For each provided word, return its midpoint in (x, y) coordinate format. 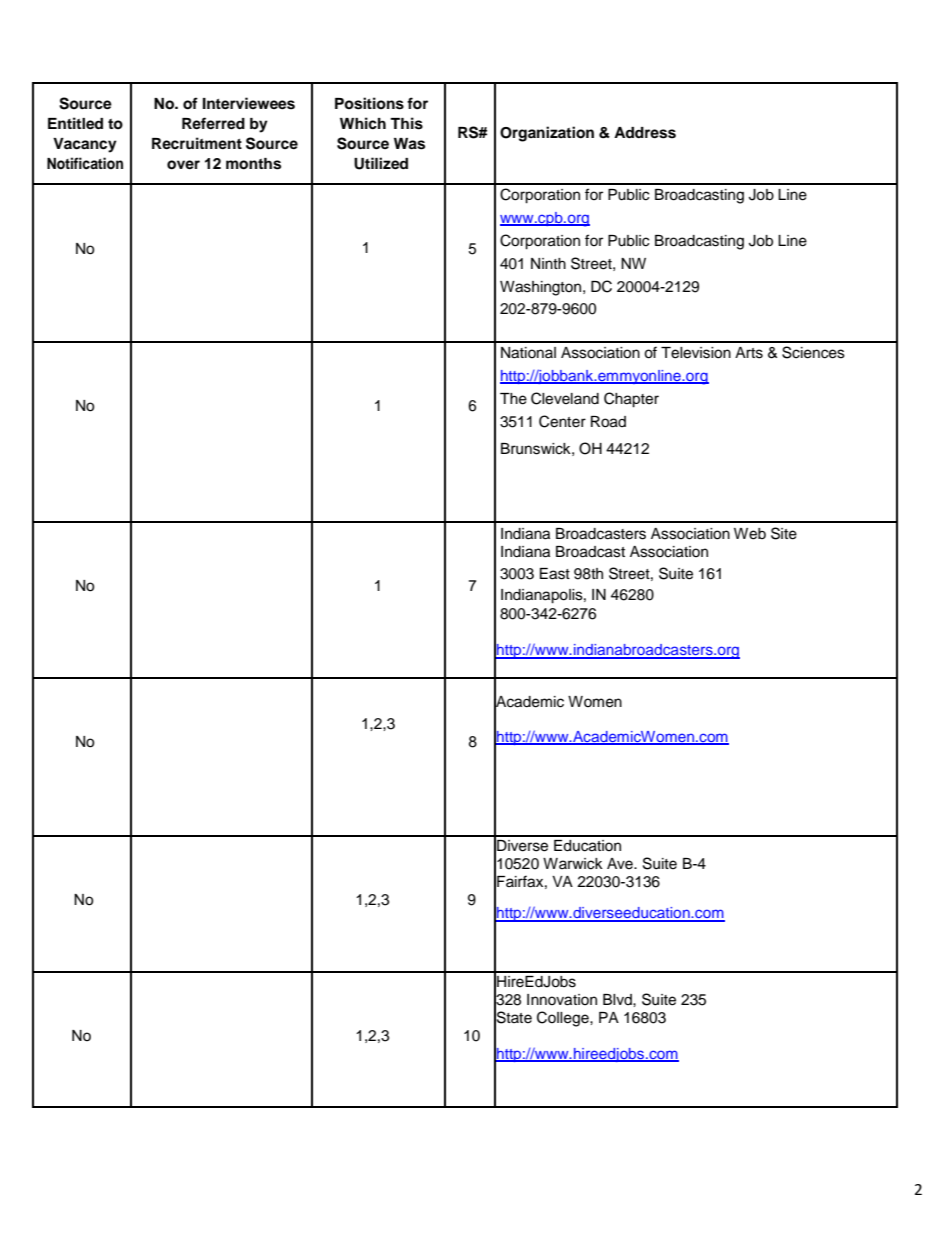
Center (562, 421)
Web (750, 534)
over (183, 165)
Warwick (573, 864)
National (528, 353)
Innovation (562, 1000)
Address (645, 133)
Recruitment (197, 143)
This (406, 123)
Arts (749, 353)
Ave (621, 864)
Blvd (618, 999)
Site (784, 533)
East (555, 574)
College (564, 1019)
